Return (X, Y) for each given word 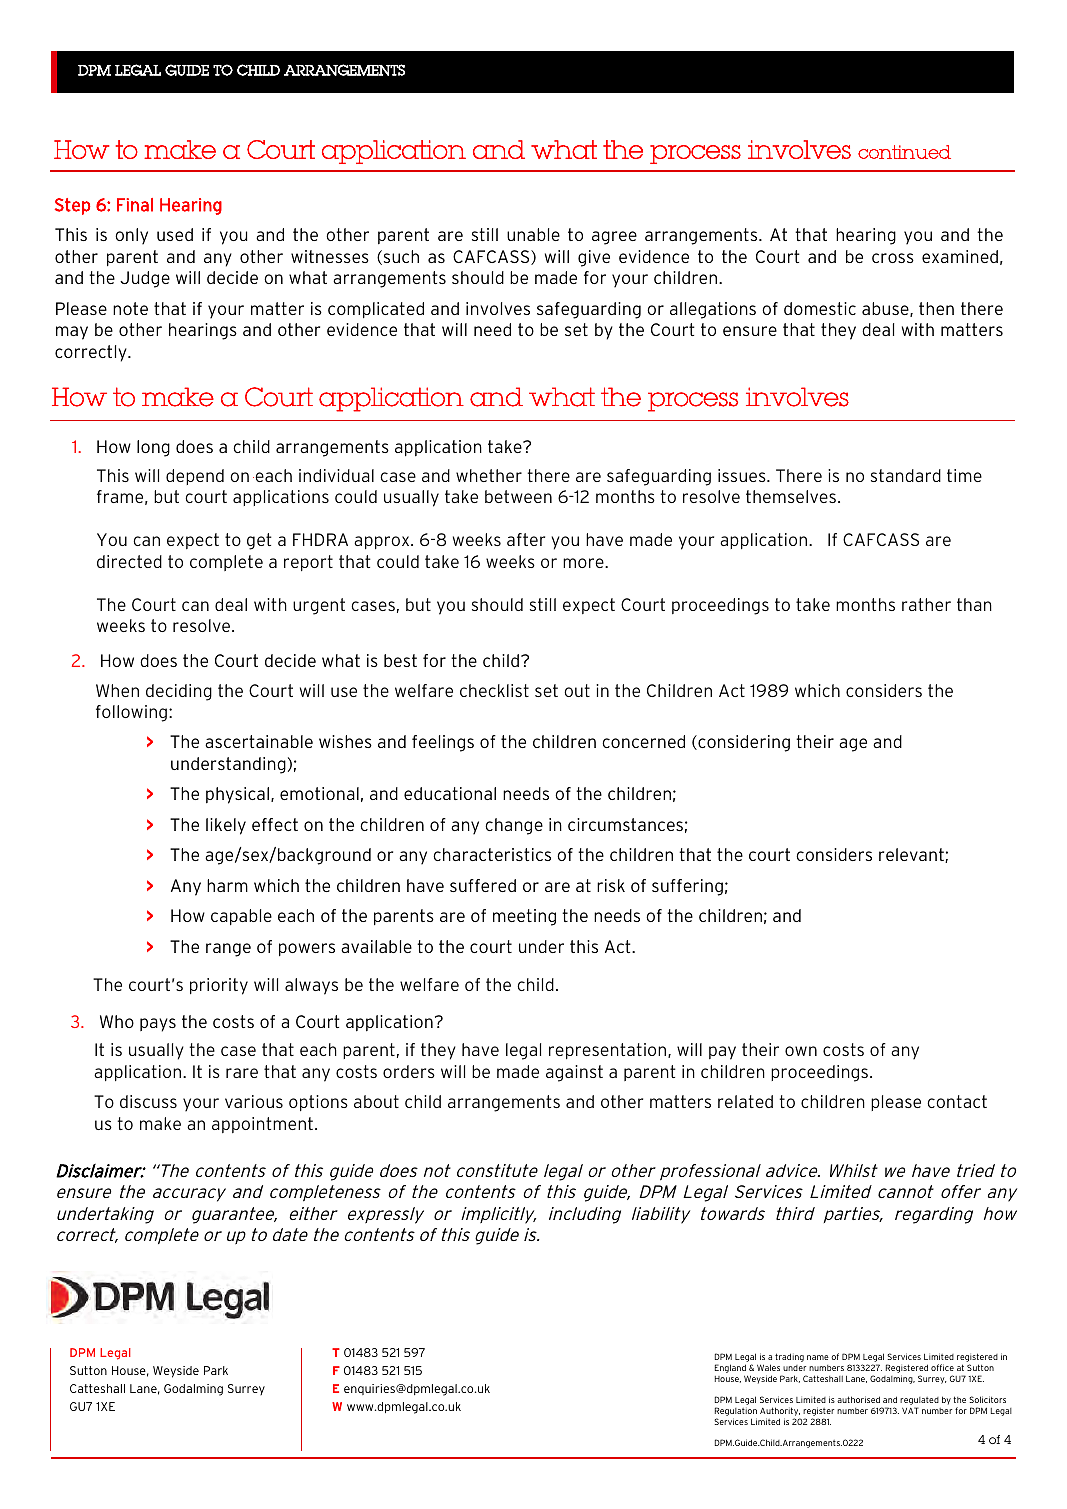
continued (904, 152)
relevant (912, 855)
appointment (262, 1125)
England (731, 1370)
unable (533, 234)
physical (237, 795)
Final (135, 205)
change (514, 826)
